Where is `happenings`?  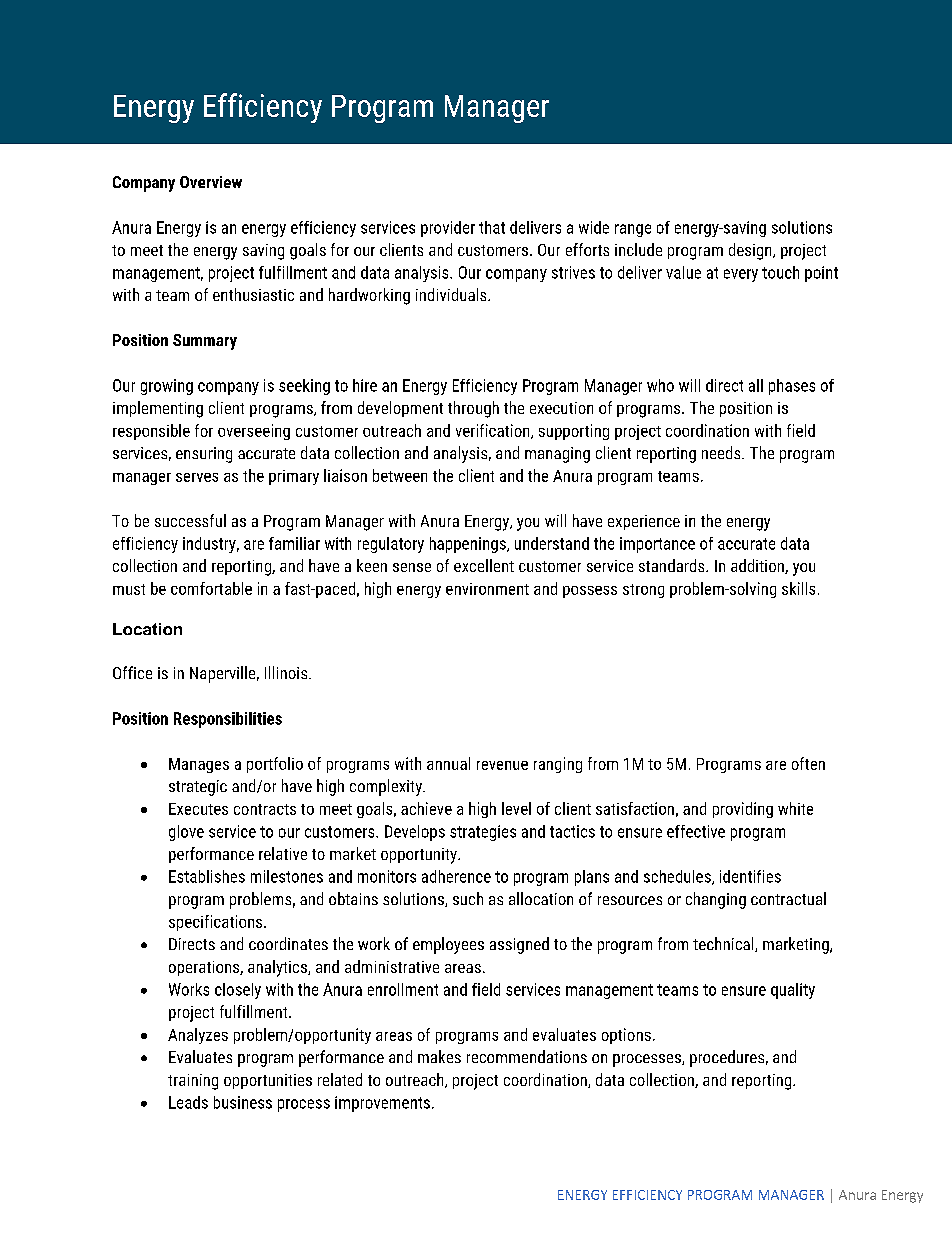 happenings is located at coordinates (469, 545).
